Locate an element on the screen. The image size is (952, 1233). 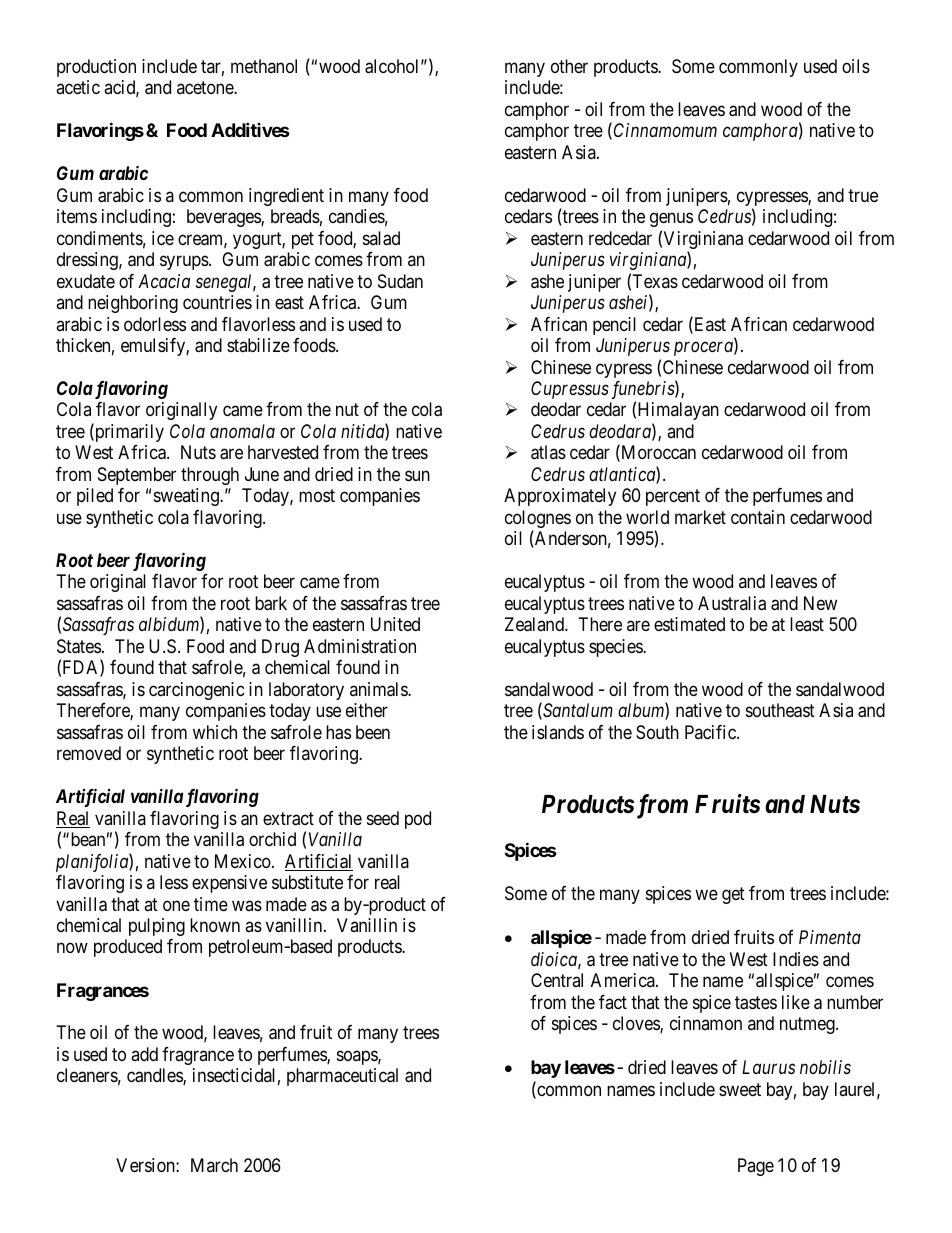
Pacific is located at coordinates (711, 732).
